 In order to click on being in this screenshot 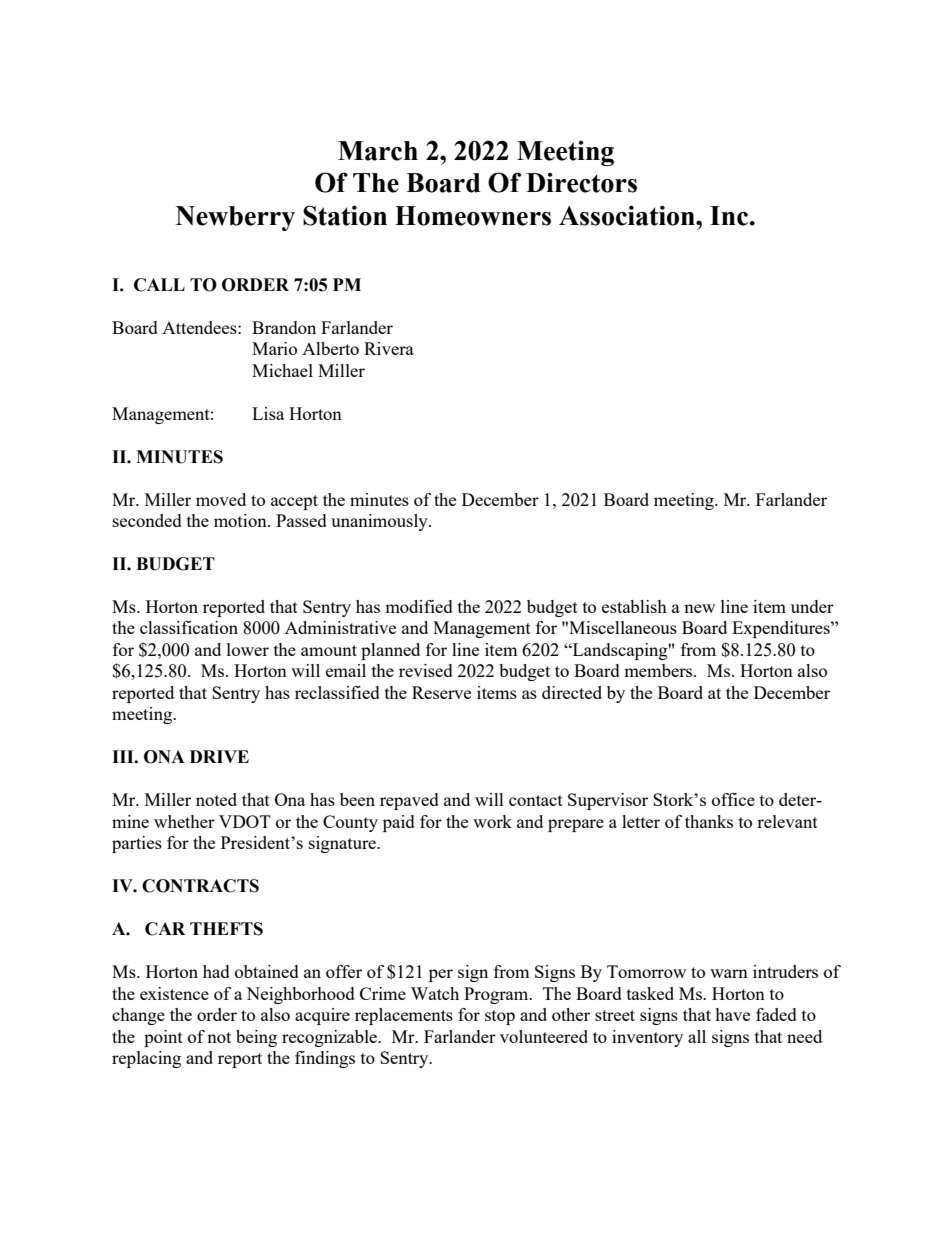, I will do `click(256, 1038)`.
